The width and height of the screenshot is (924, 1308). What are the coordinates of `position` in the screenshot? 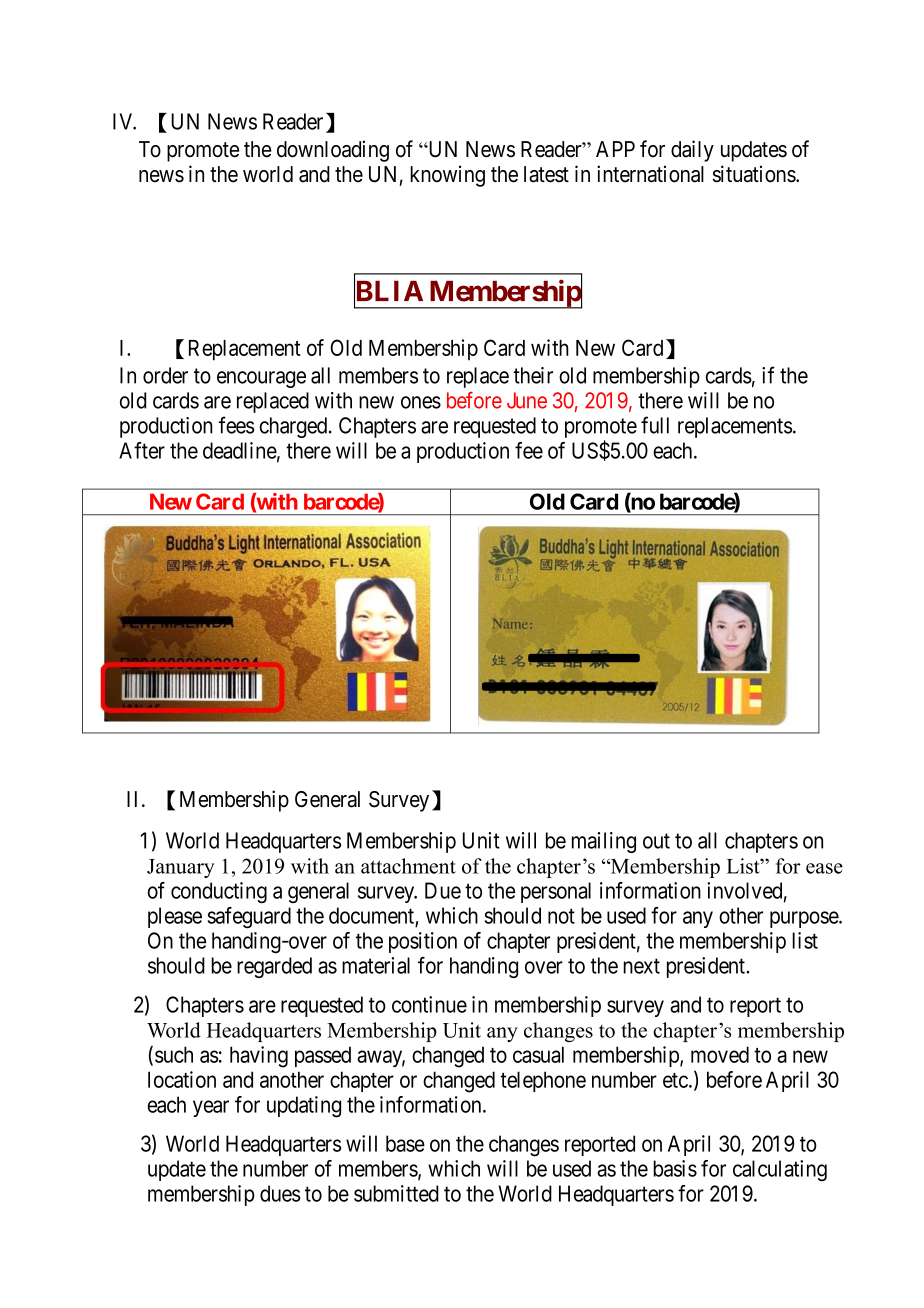 It's located at (423, 942).
